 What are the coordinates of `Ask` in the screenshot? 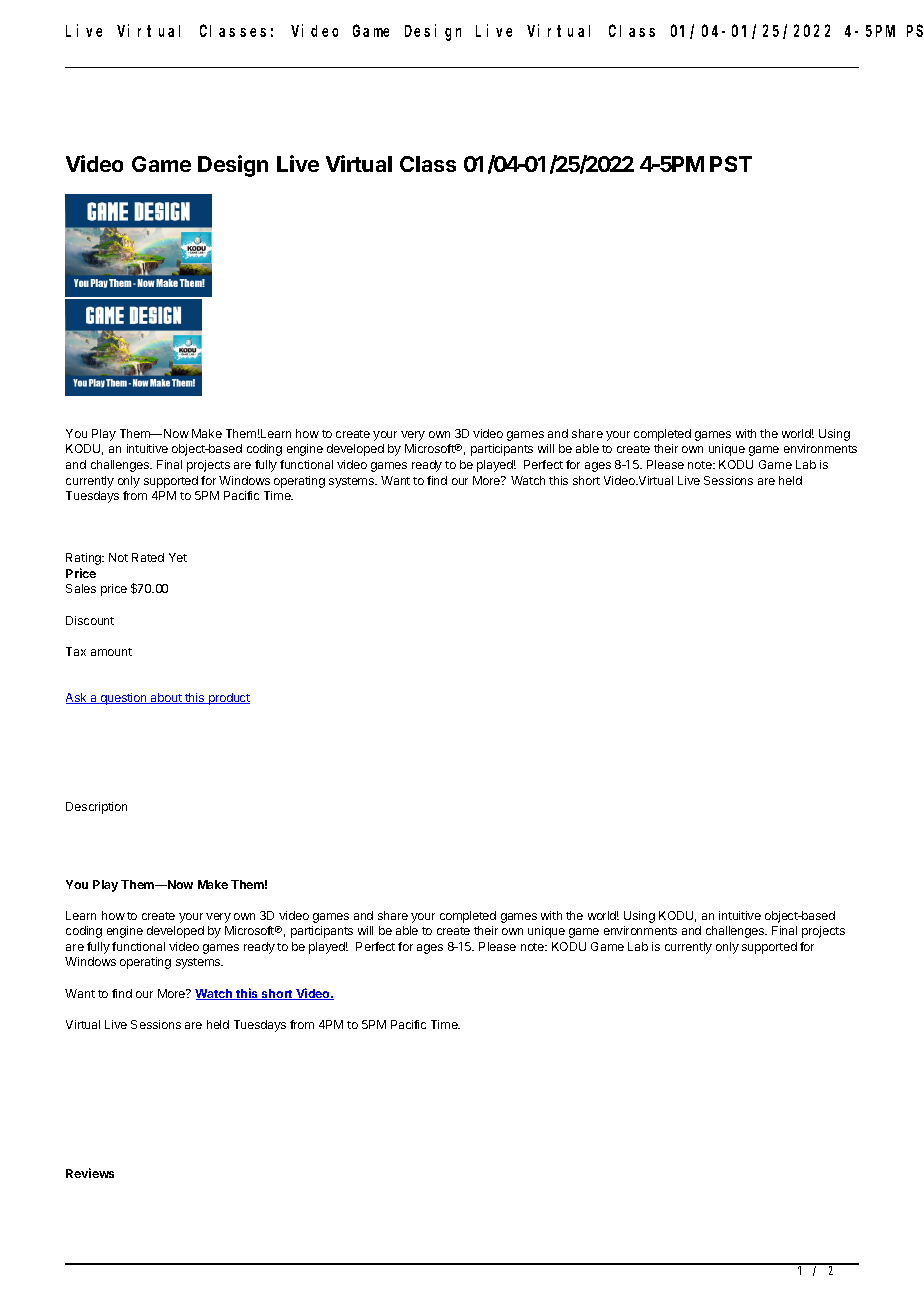 It's located at (77, 698).
